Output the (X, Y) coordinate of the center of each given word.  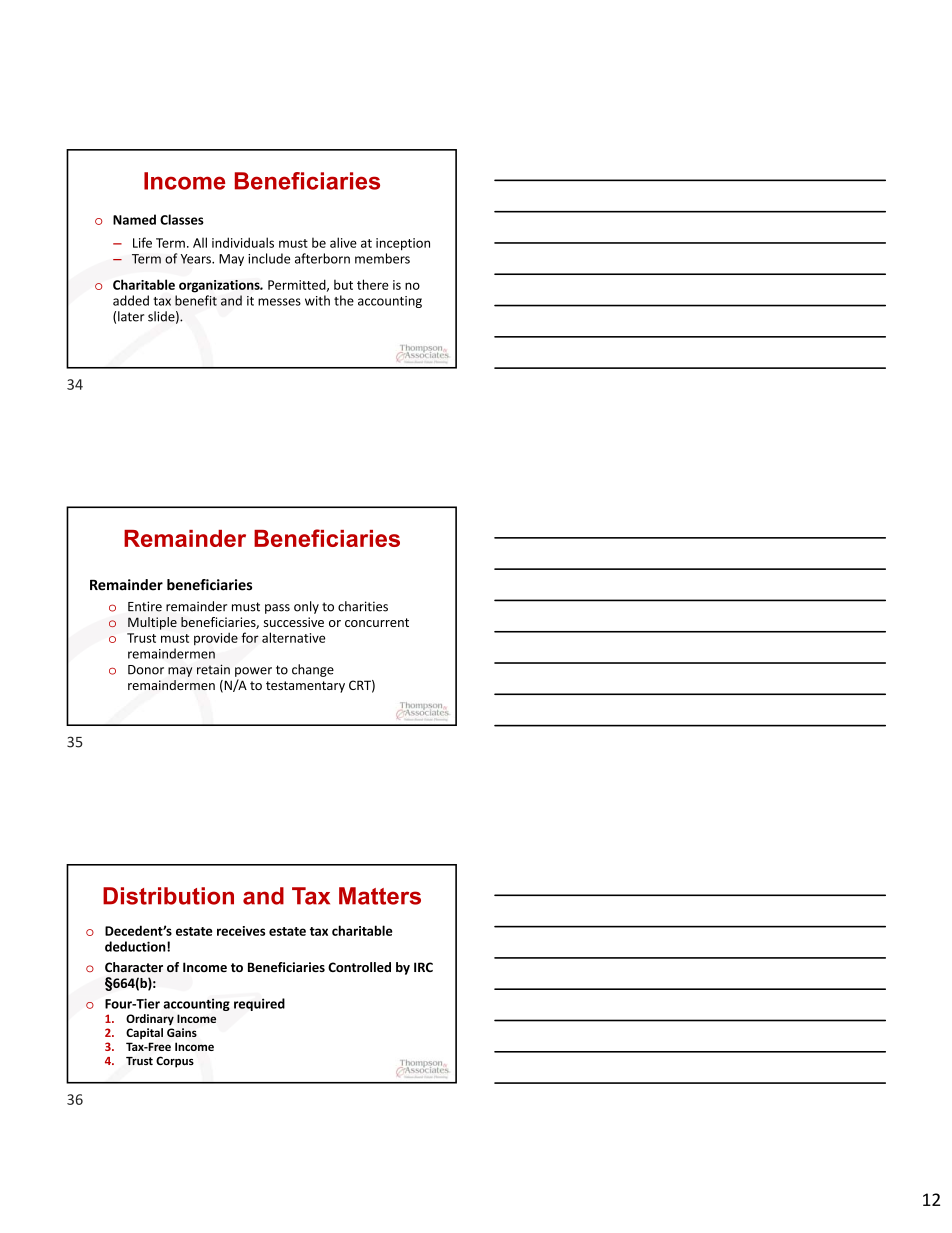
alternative (293, 637)
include (269, 258)
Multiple (152, 623)
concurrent (377, 622)
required (259, 1004)
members (382, 258)
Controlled (359, 967)
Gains (182, 1032)
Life (142, 242)
